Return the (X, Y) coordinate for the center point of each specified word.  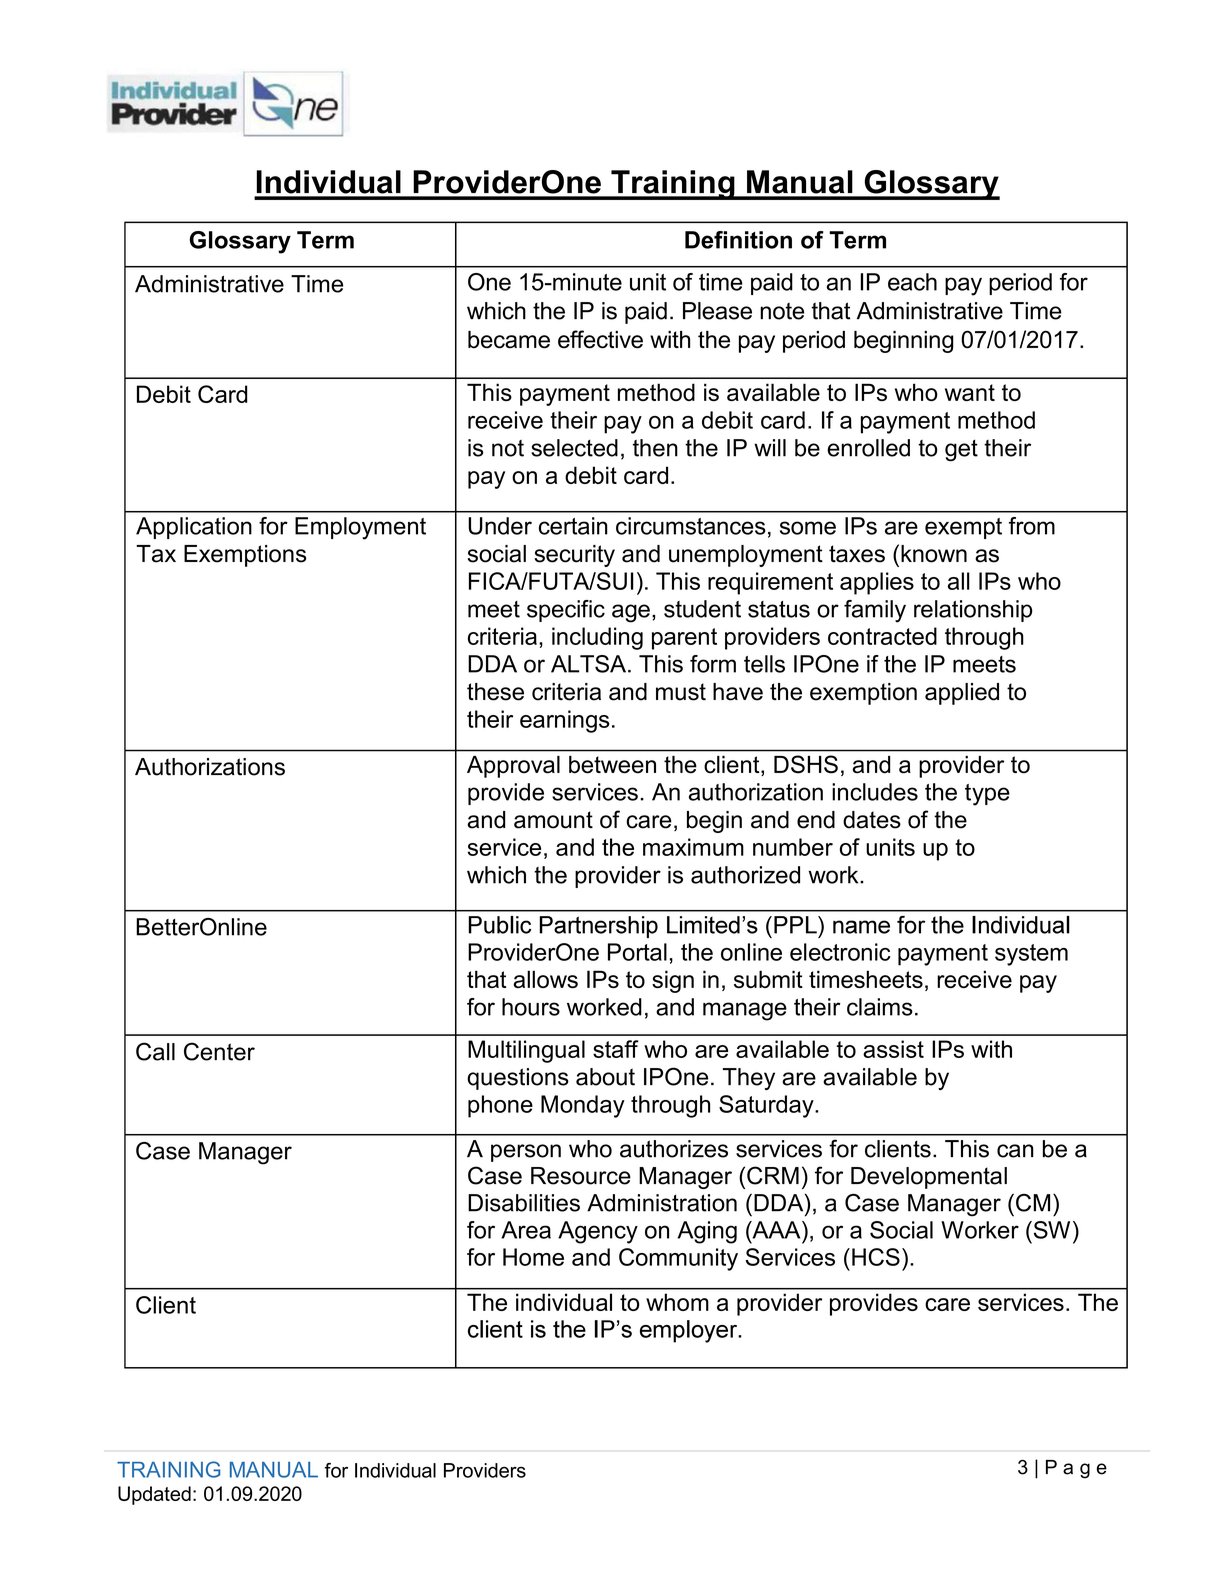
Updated (154, 1495)
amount (553, 820)
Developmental (929, 1178)
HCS (876, 1257)
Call (155, 1051)
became (509, 340)
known (934, 554)
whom (677, 1302)
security (574, 556)
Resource (581, 1176)
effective (600, 339)
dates (872, 820)
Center (219, 1051)
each (912, 282)
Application (194, 528)
